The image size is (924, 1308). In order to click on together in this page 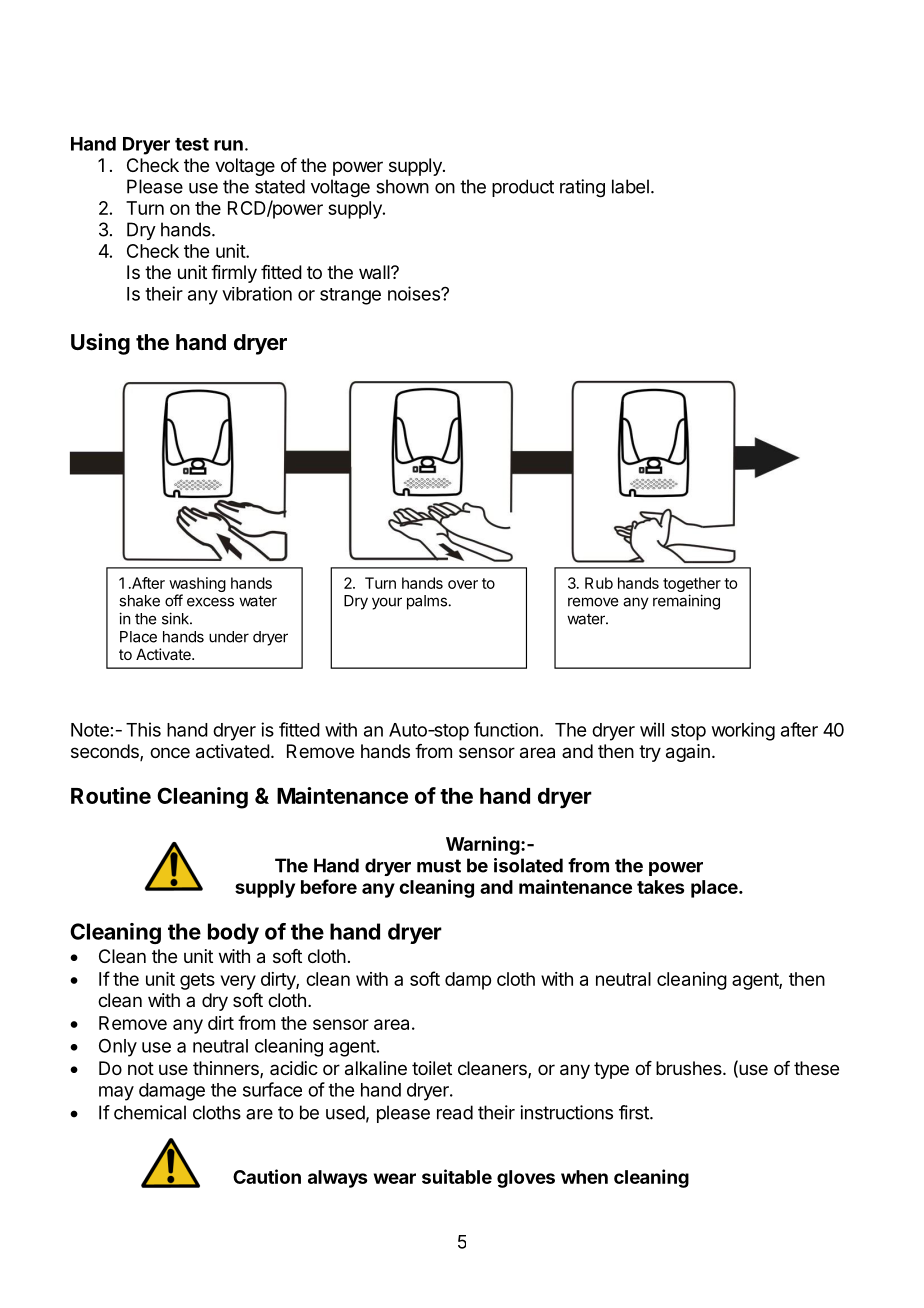, I will do `click(692, 584)`.
